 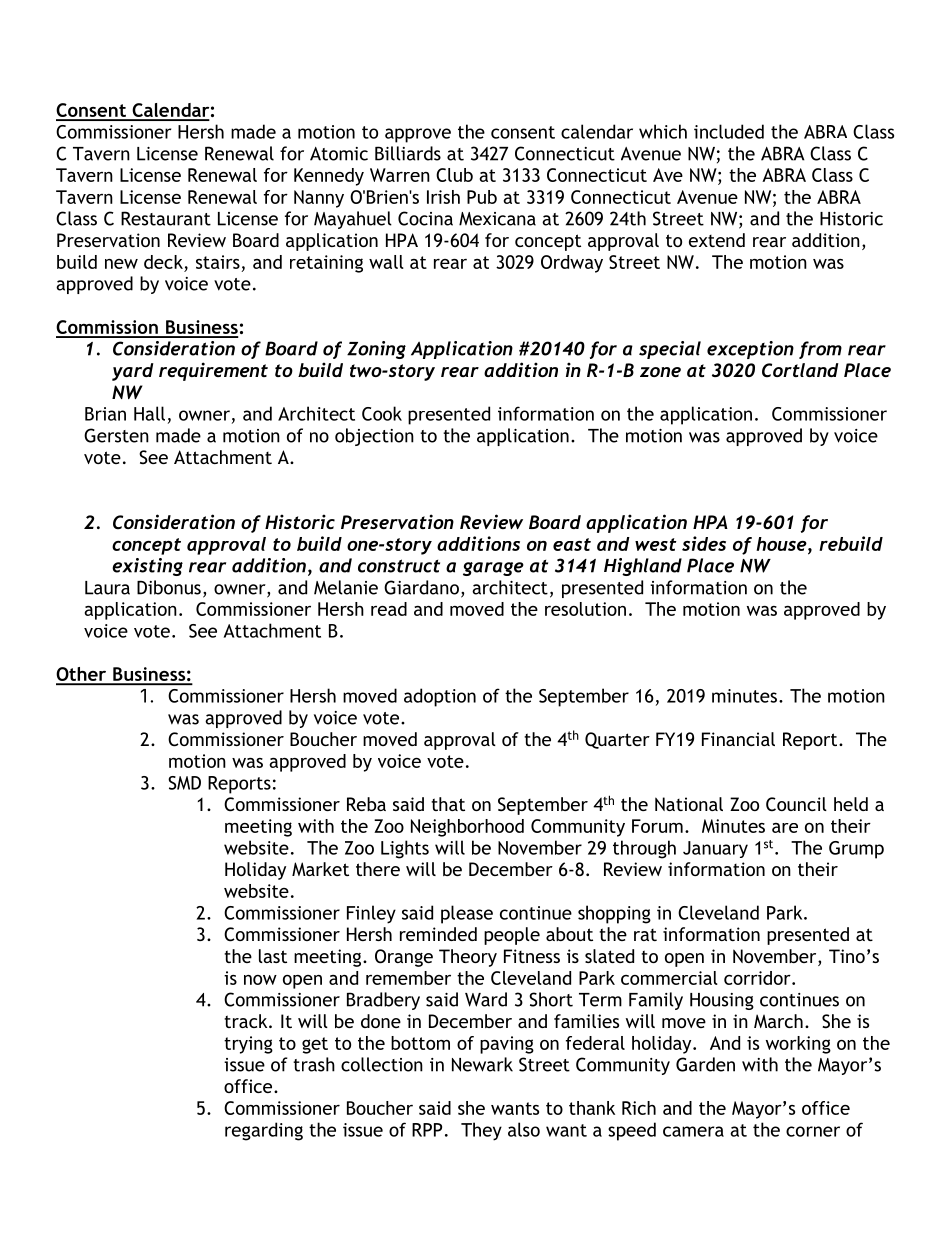 What do you see at coordinates (107, 588) in the page?
I see `Laura` at bounding box center [107, 588].
